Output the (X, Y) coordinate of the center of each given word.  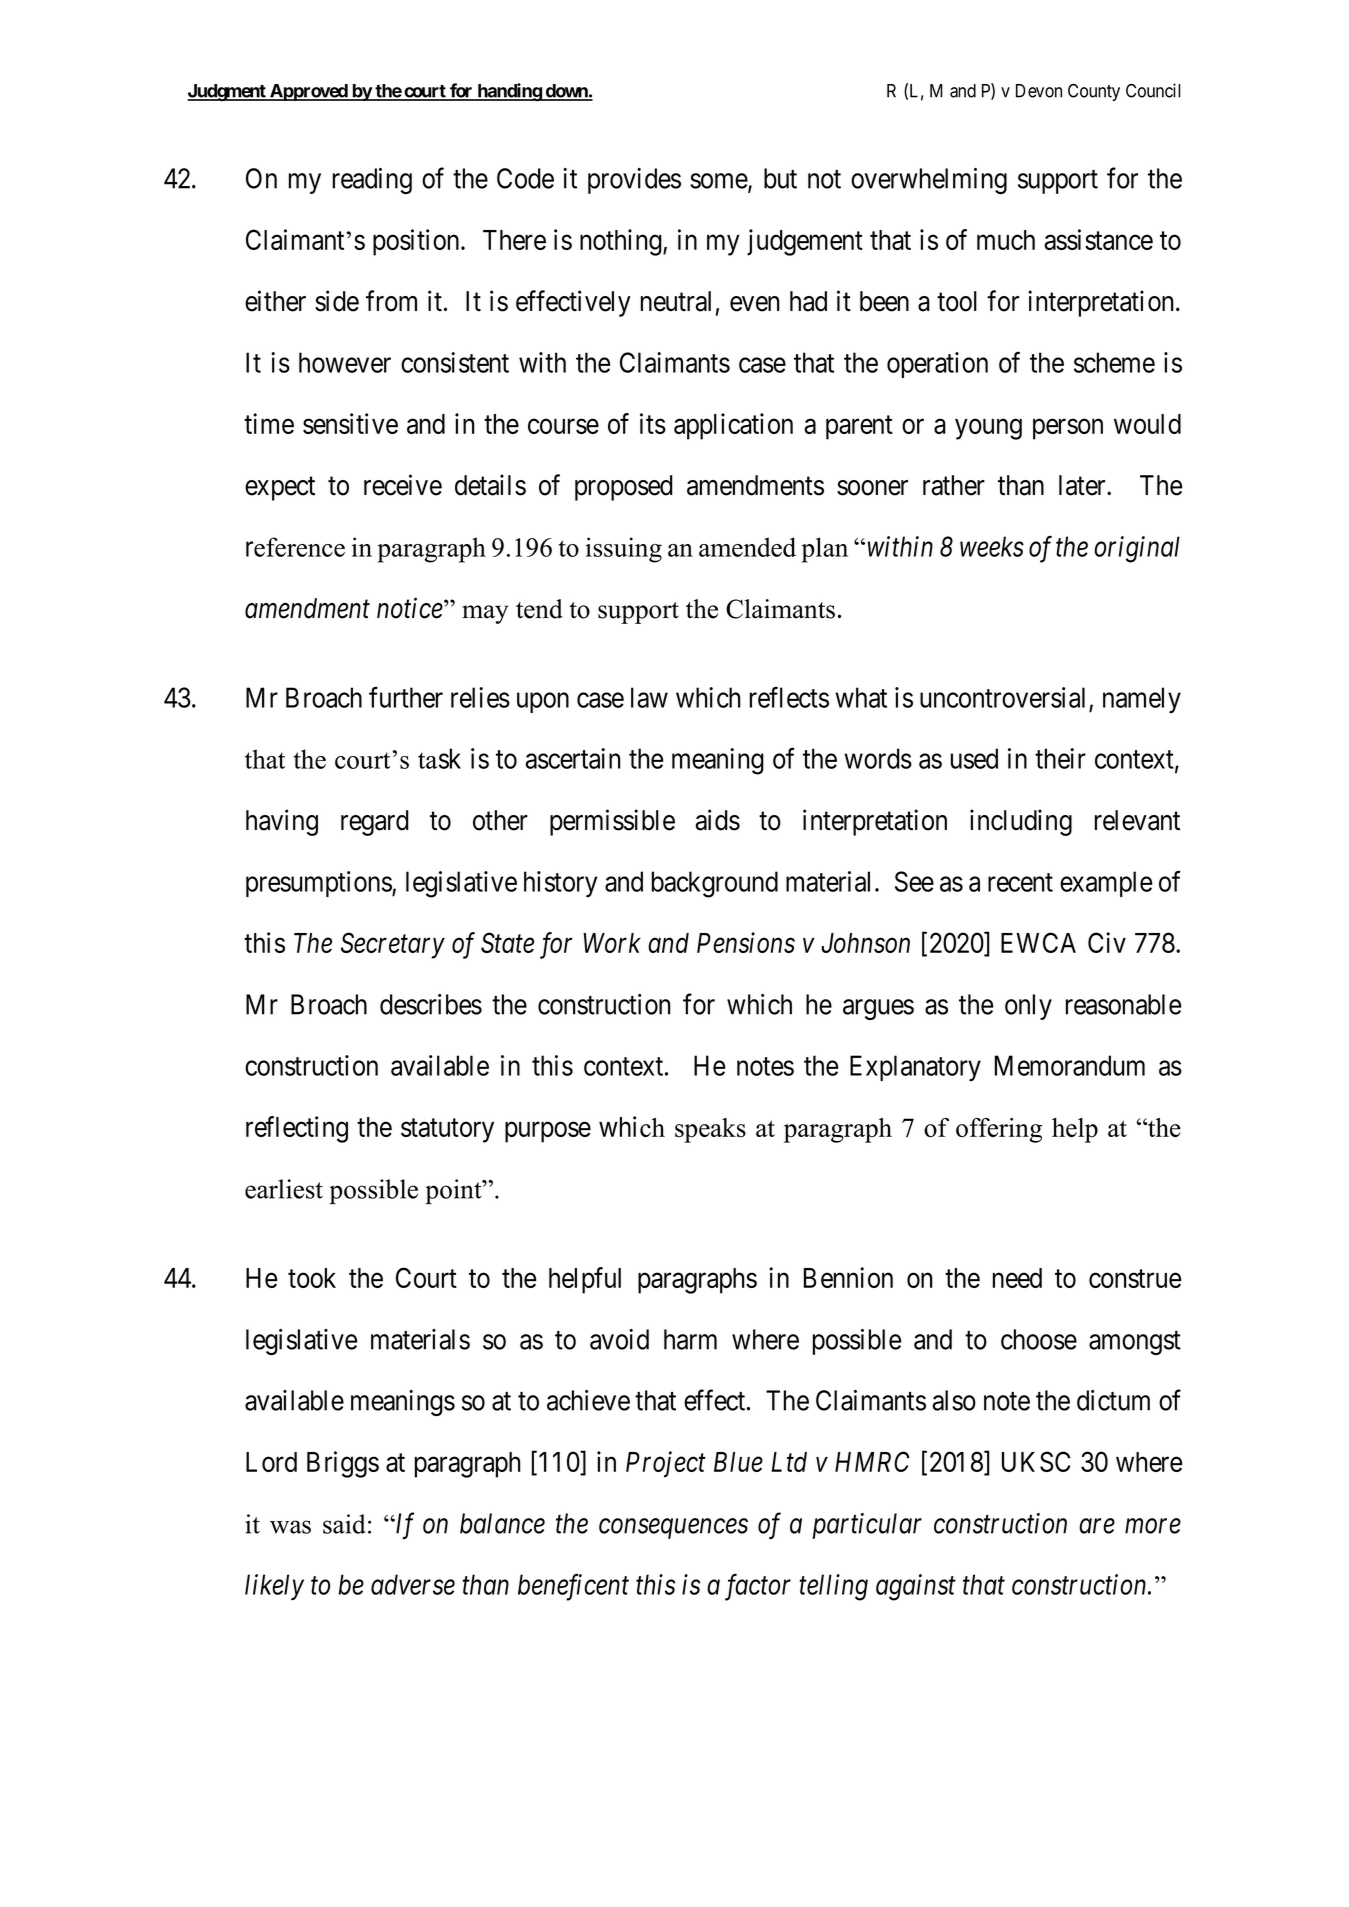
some (719, 182)
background (715, 884)
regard (375, 823)
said (344, 1524)
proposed (624, 488)
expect (280, 489)
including (1021, 822)
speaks (710, 1130)
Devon (1039, 91)
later (1083, 485)
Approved (309, 92)
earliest (284, 1189)
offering (999, 1130)
